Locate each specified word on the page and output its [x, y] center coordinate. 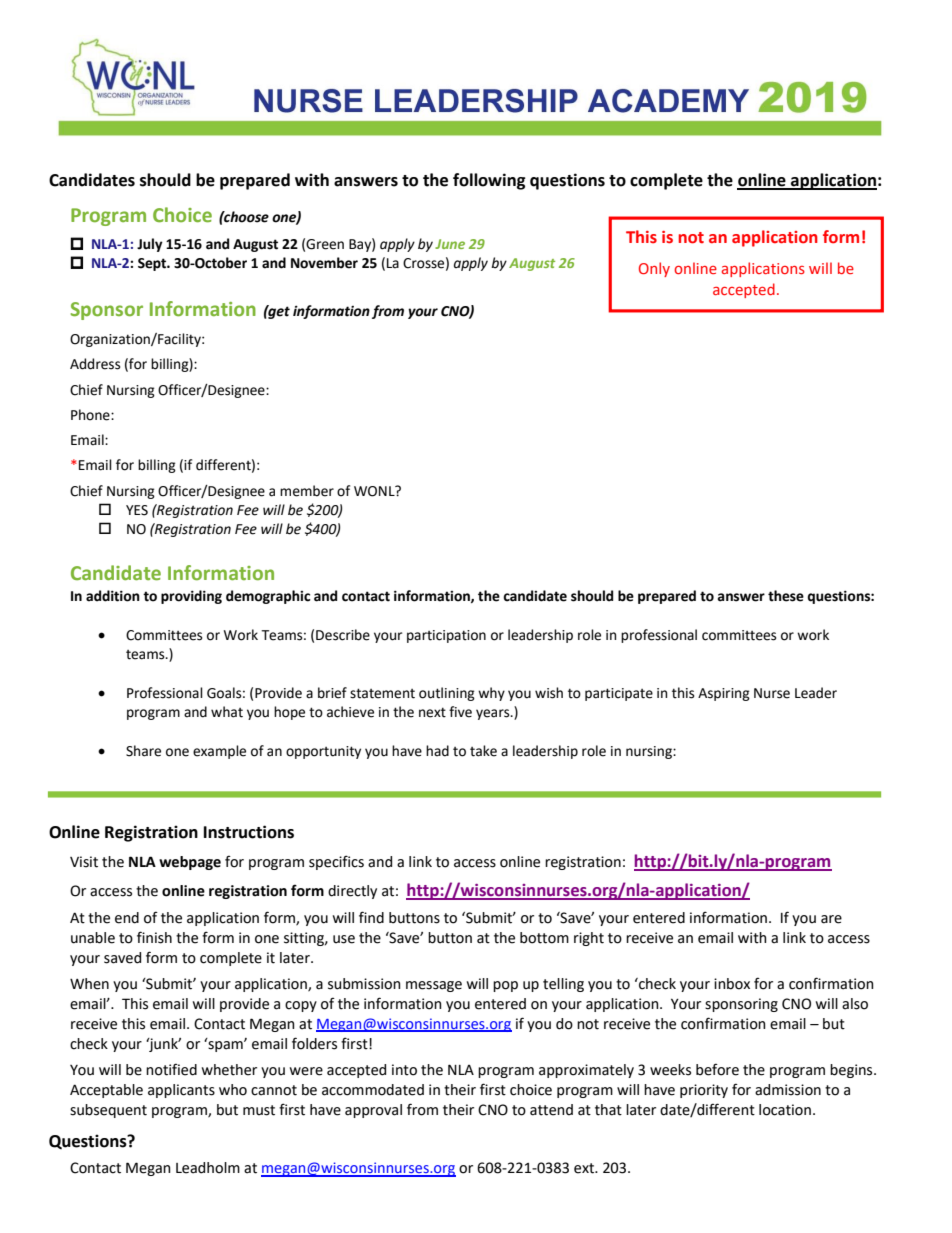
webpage [190, 863]
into [404, 1070]
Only [654, 269]
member [307, 491]
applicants [181, 1091]
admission [788, 1090]
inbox [732, 984]
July [150, 245]
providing [191, 597]
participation [446, 636]
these [786, 596]
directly [352, 892]
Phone [91, 415]
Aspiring [724, 694]
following [489, 181]
